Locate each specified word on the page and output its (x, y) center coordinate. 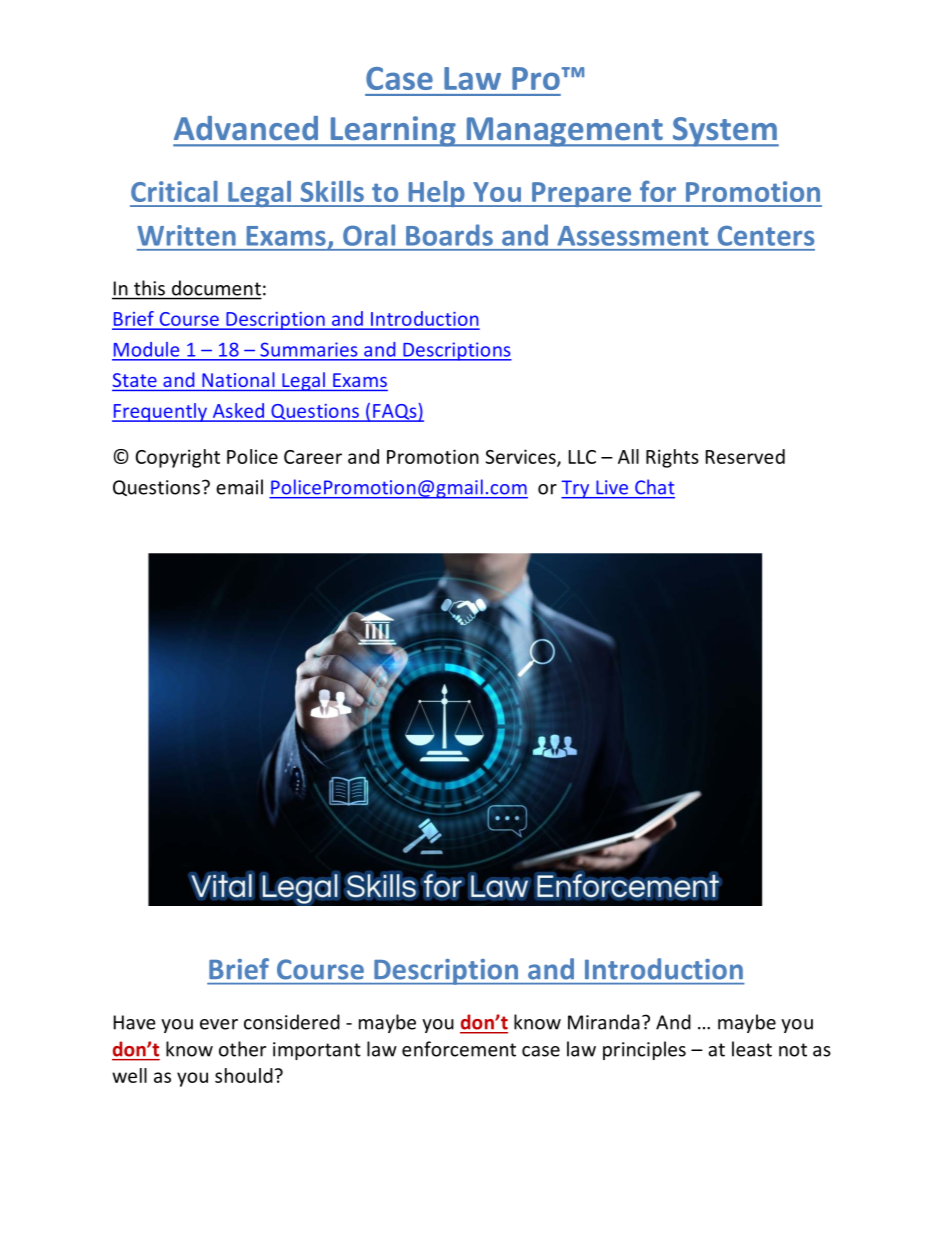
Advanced (246, 128)
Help (436, 194)
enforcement (459, 1049)
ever (219, 1024)
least (752, 1049)
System (724, 132)
